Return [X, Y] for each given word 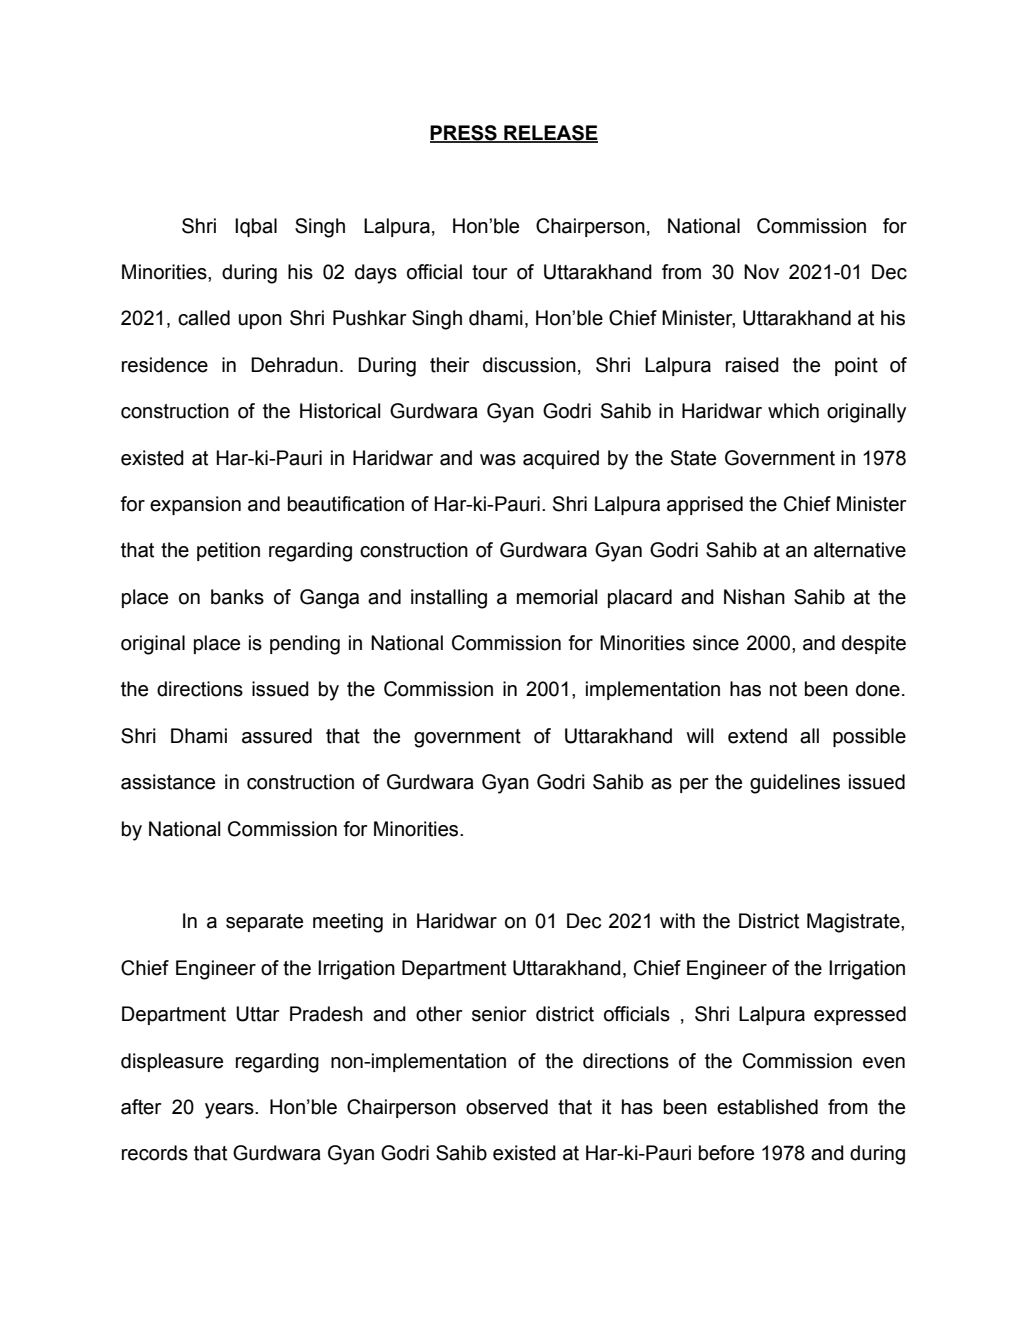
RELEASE [550, 134]
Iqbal [256, 227]
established [767, 1107]
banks [237, 597]
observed [507, 1107]
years [230, 1111]
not [783, 689]
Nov [761, 272]
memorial [557, 597]
